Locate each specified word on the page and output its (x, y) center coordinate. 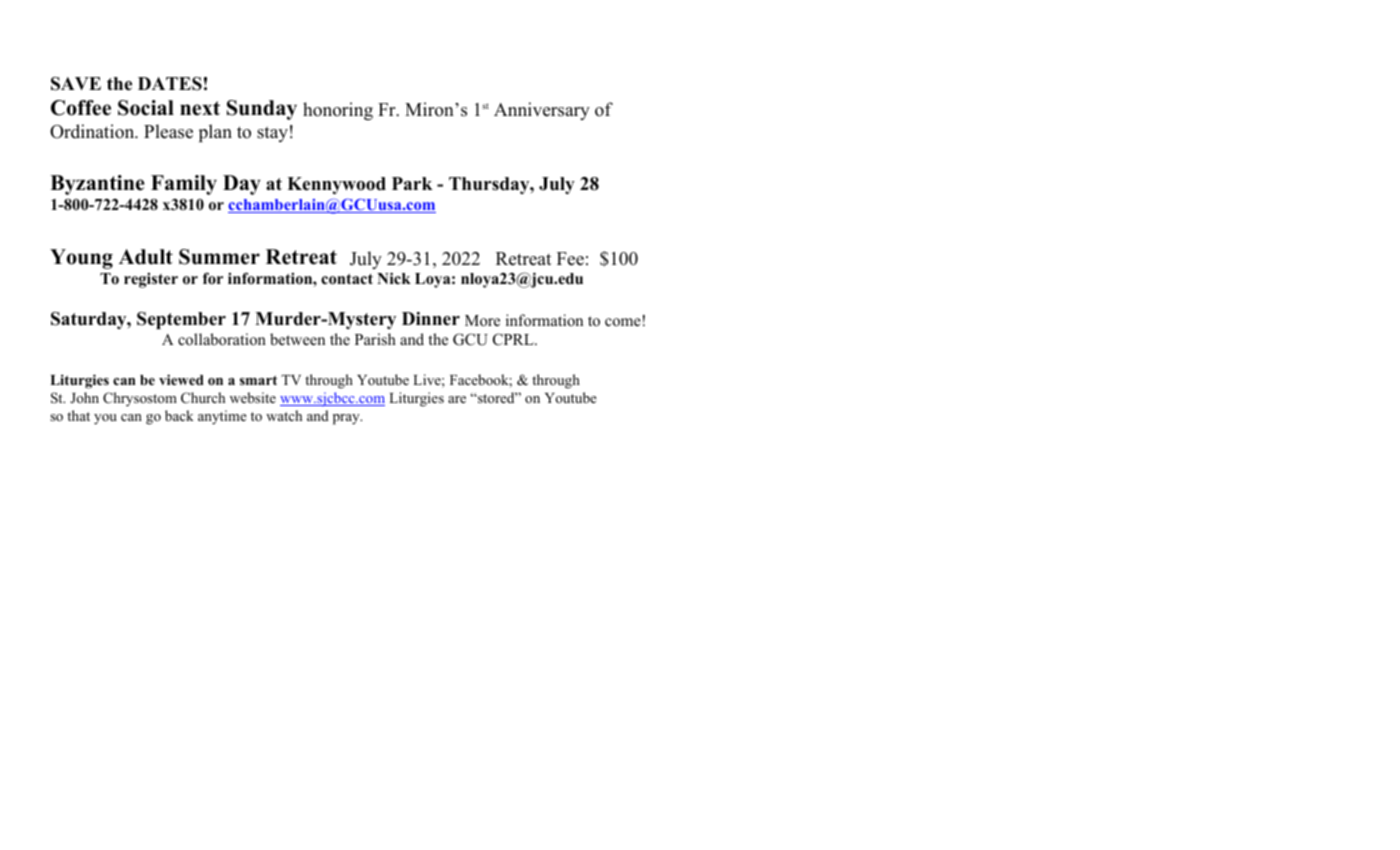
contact (347, 279)
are (457, 399)
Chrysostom (140, 399)
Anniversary (542, 111)
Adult (146, 257)
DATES (170, 84)
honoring (338, 111)
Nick (394, 278)
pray (347, 419)
